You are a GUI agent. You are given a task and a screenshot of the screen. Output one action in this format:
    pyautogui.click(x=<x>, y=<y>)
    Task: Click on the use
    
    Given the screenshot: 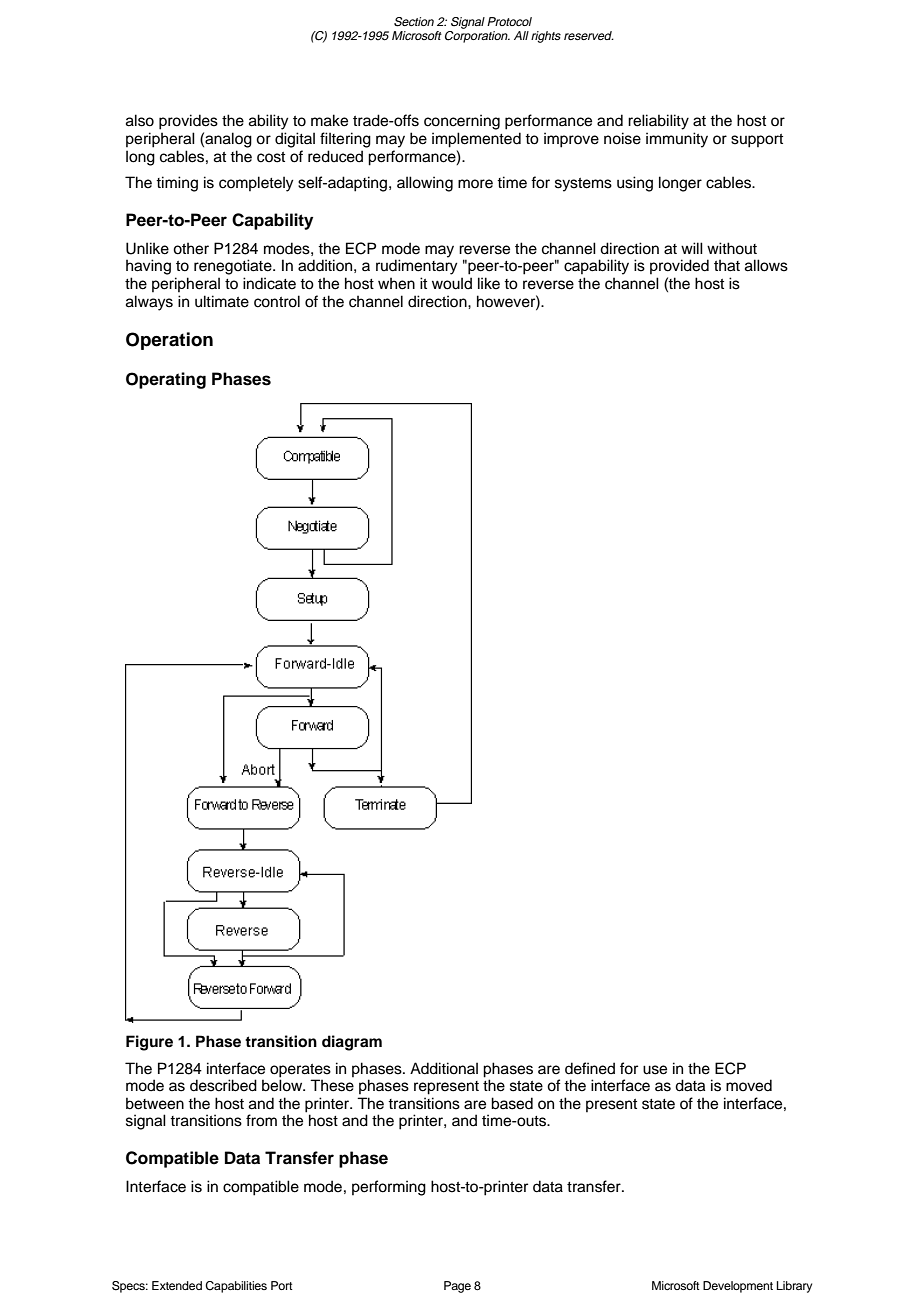 What is the action you would take?
    pyautogui.click(x=655, y=1070)
